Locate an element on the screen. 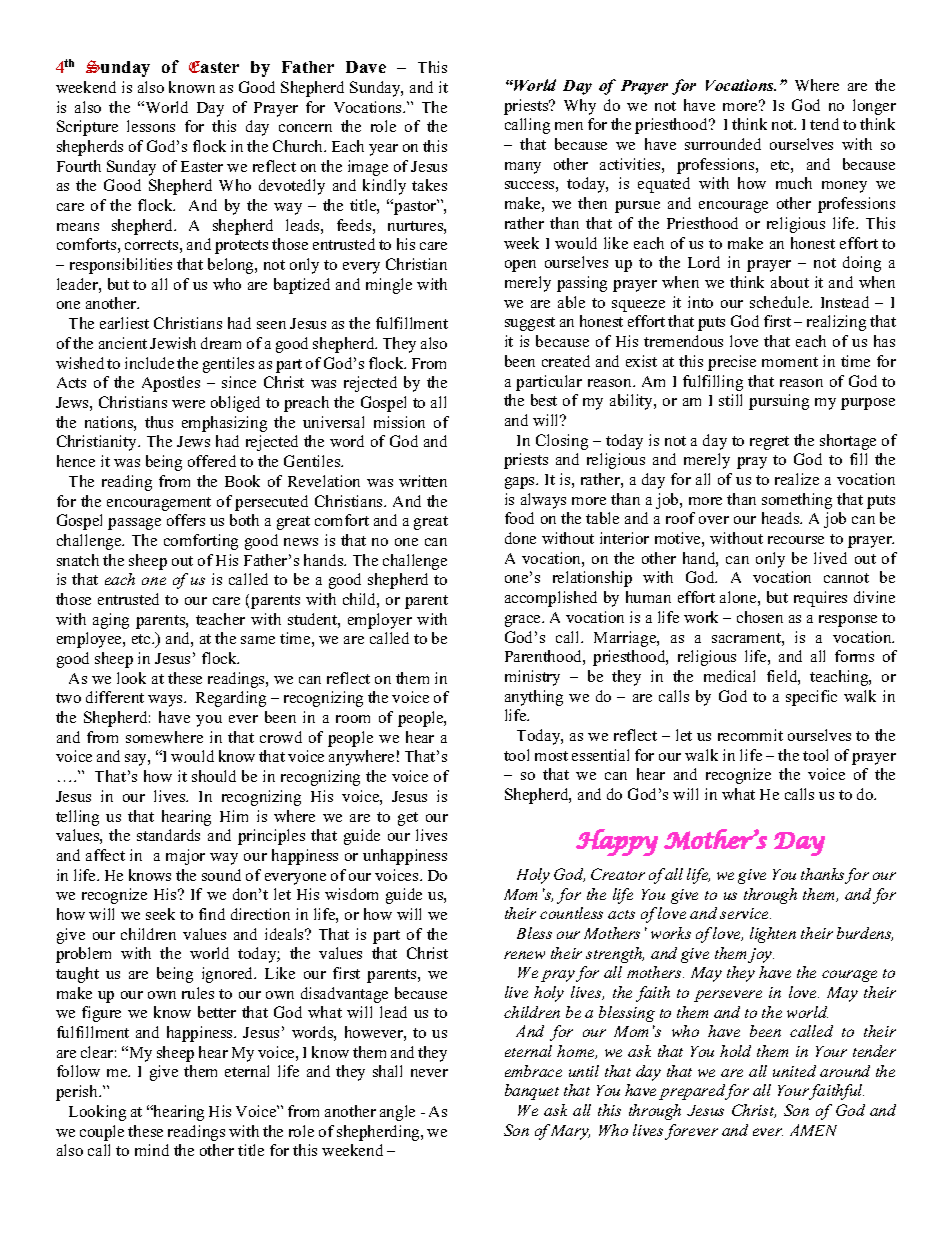 Image resolution: width=952 pixels, height=1233 pixels. Jewish is located at coordinates (173, 343).
